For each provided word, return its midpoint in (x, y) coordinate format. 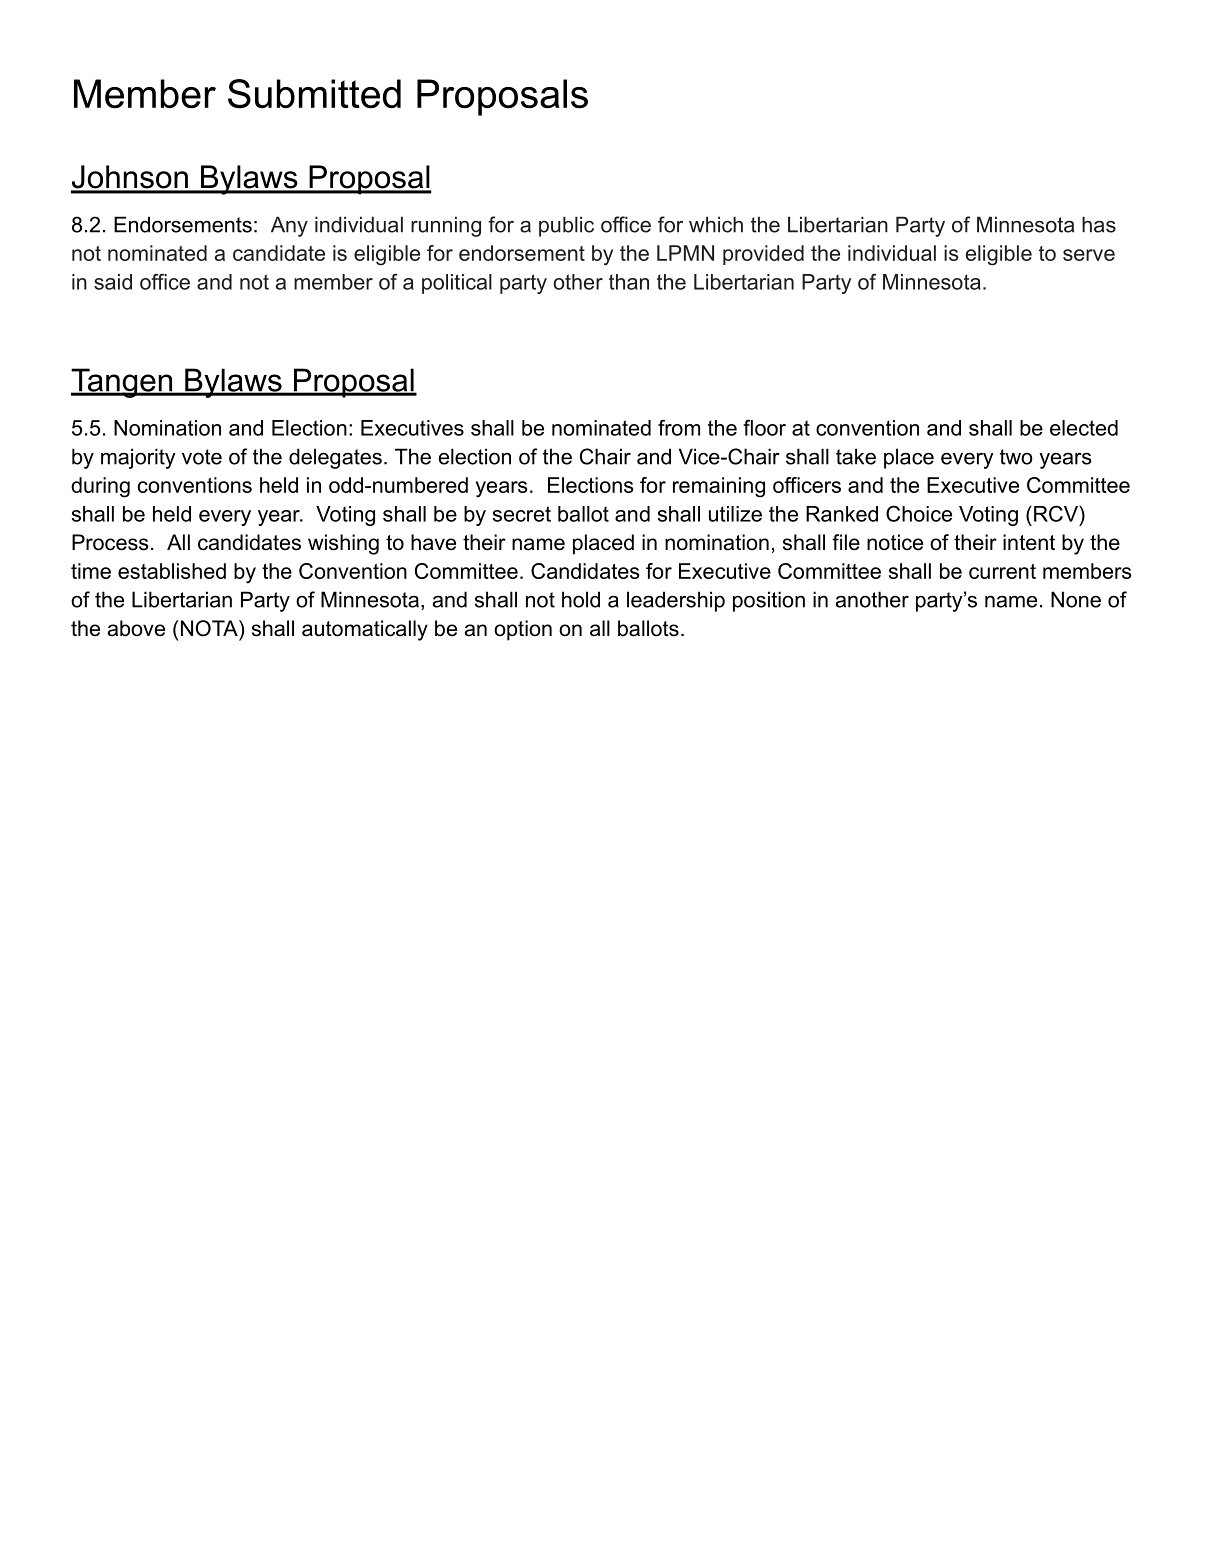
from (679, 427)
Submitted (314, 94)
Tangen (123, 383)
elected (1084, 428)
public (566, 226)
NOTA (210, 628)
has (1099, 224)
